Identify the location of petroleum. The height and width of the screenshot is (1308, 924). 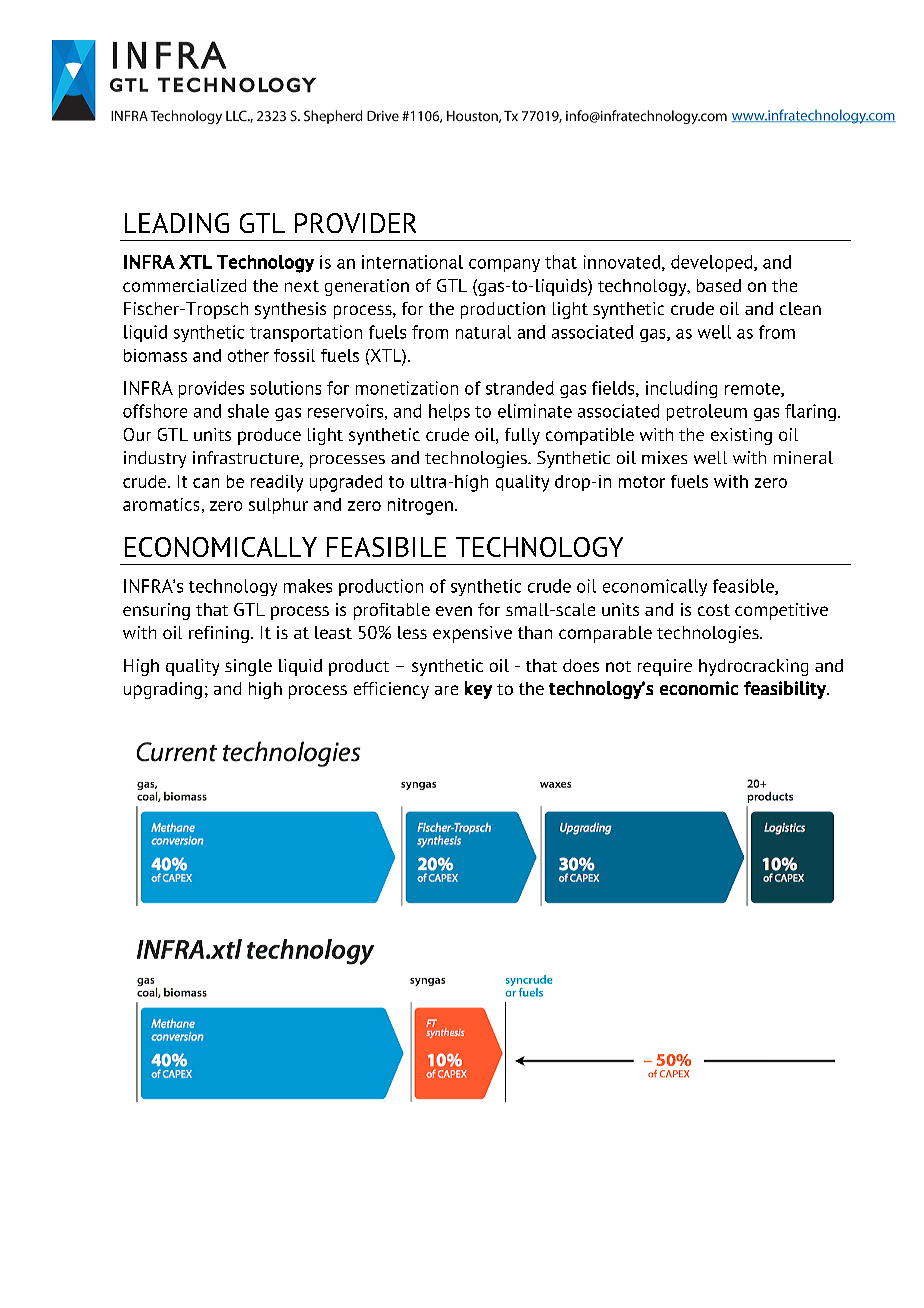
(707, 412).
